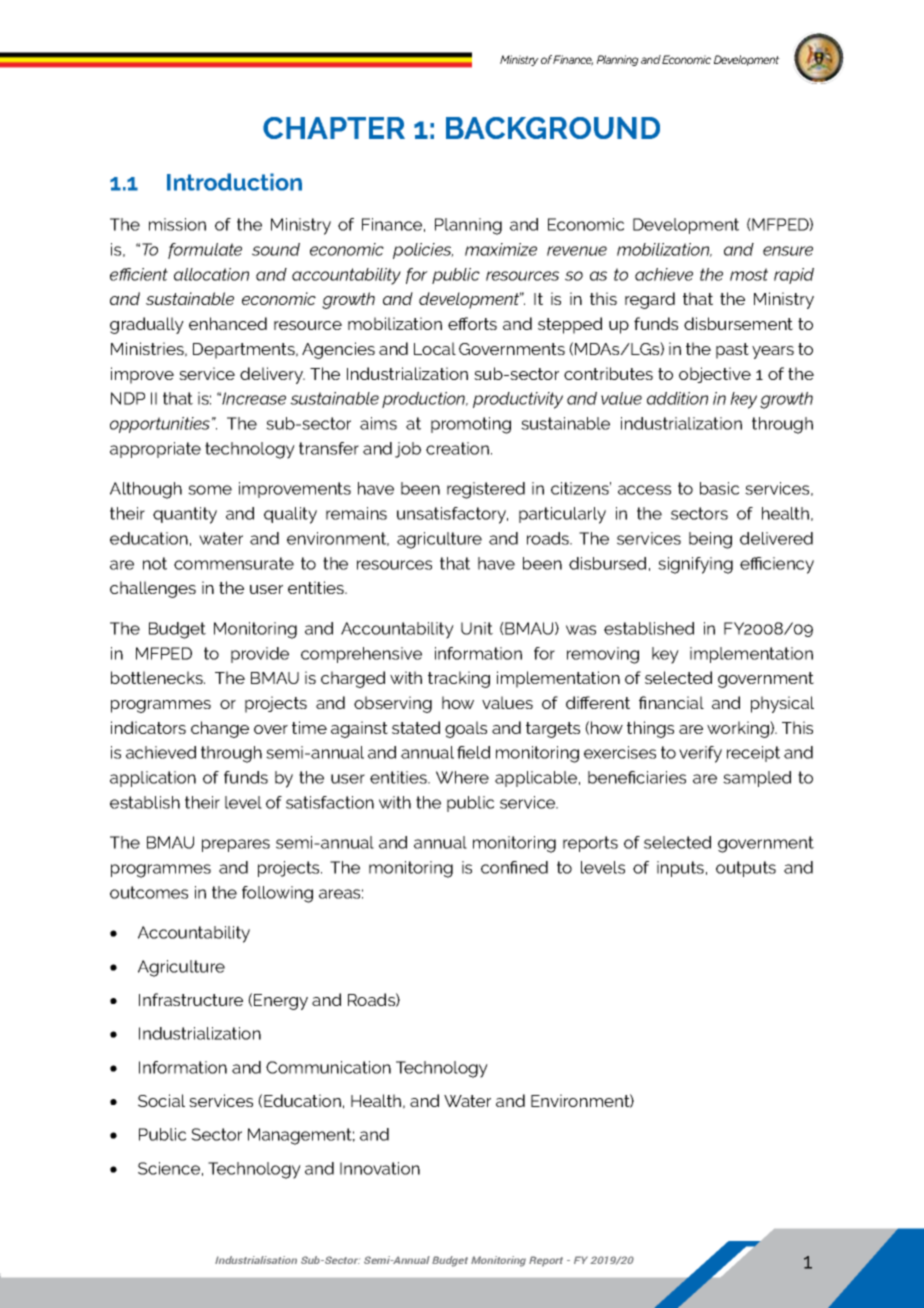 The width and height of the screenshot is (924, 1308). I want to click on Innovation, so click(380, 1168).
